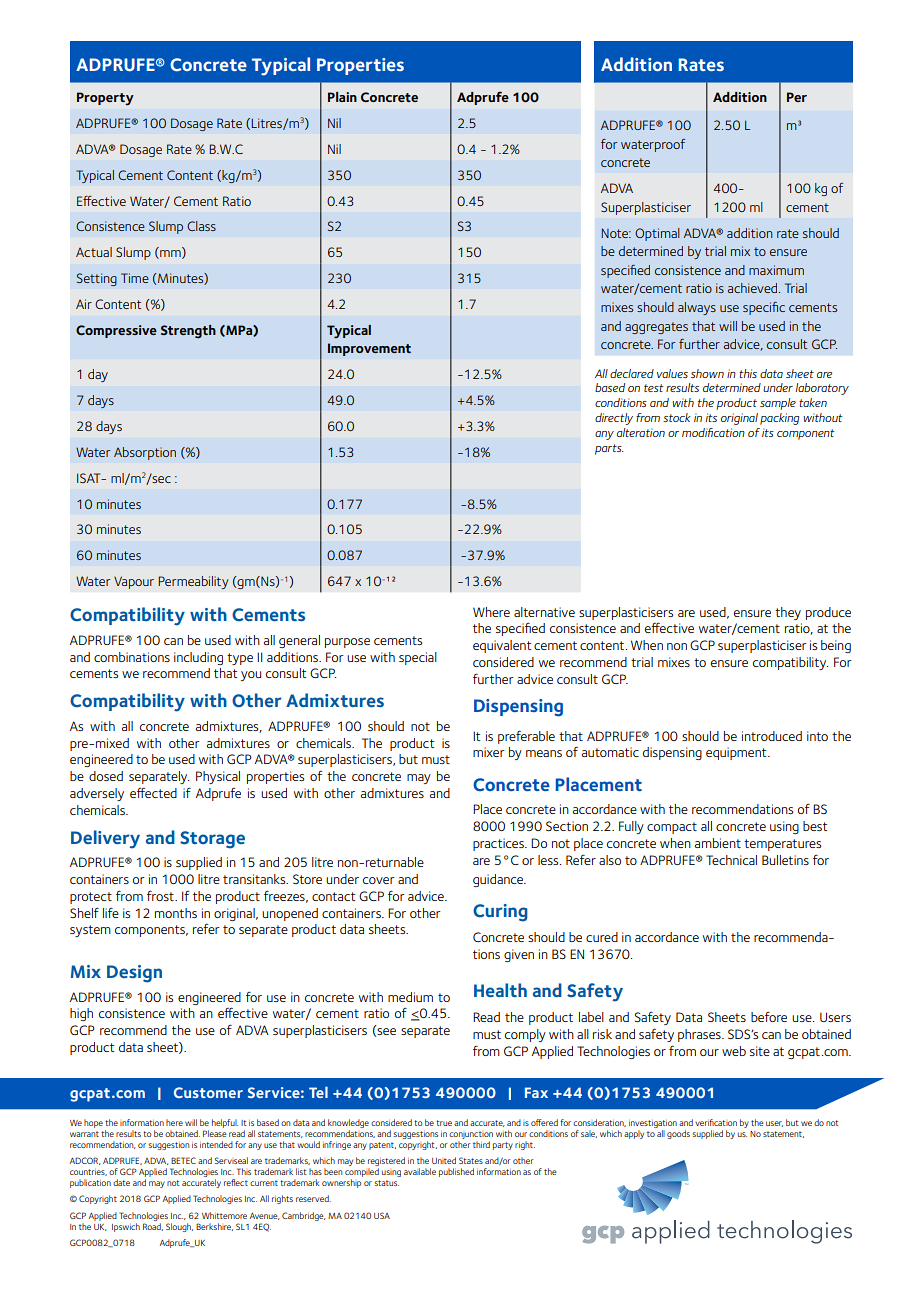 This image has width=924, height=1308. I want to click on they, so click(788, 613).
